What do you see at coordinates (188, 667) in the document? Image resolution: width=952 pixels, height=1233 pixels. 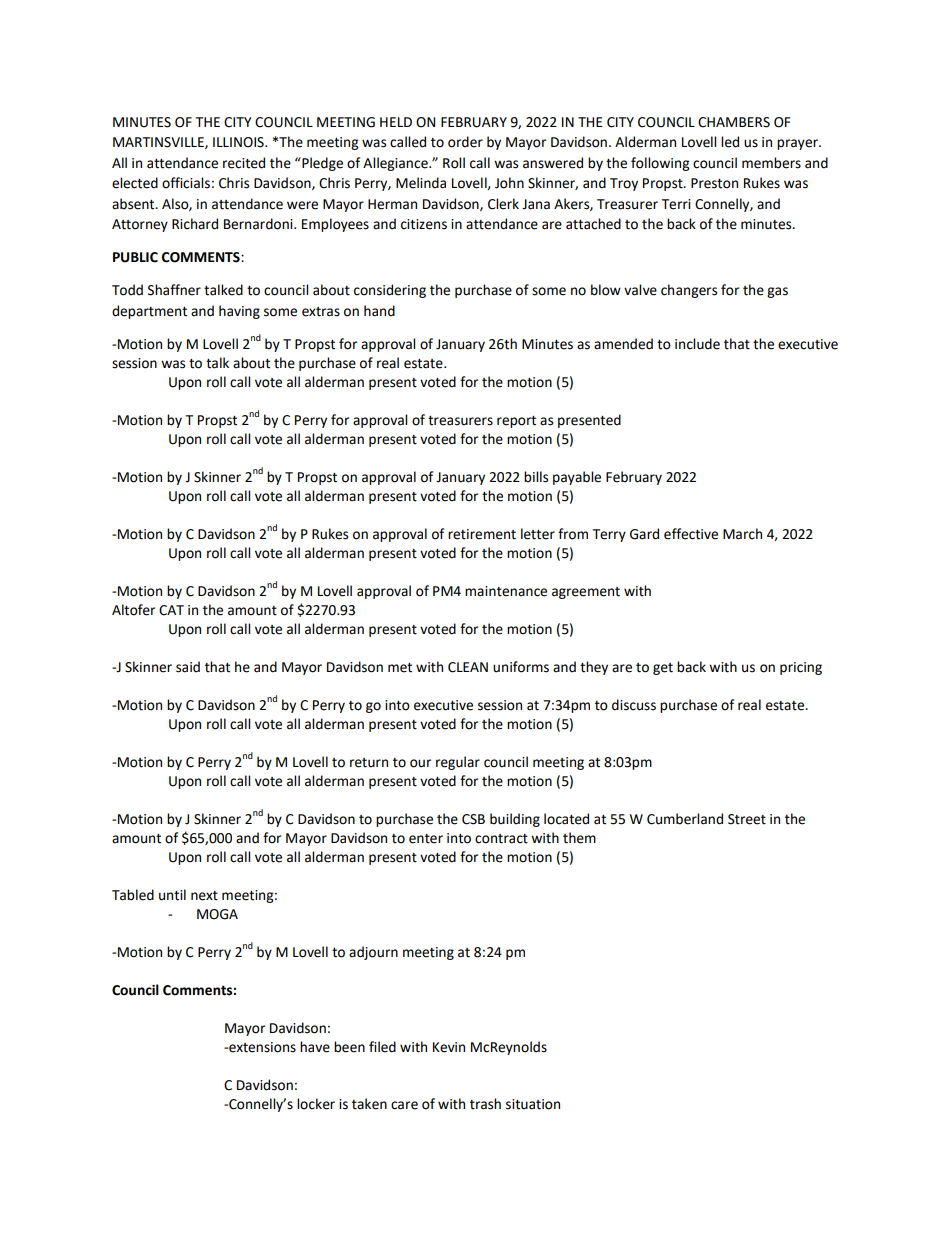 I see `said` at bounding box center [188, 667].
